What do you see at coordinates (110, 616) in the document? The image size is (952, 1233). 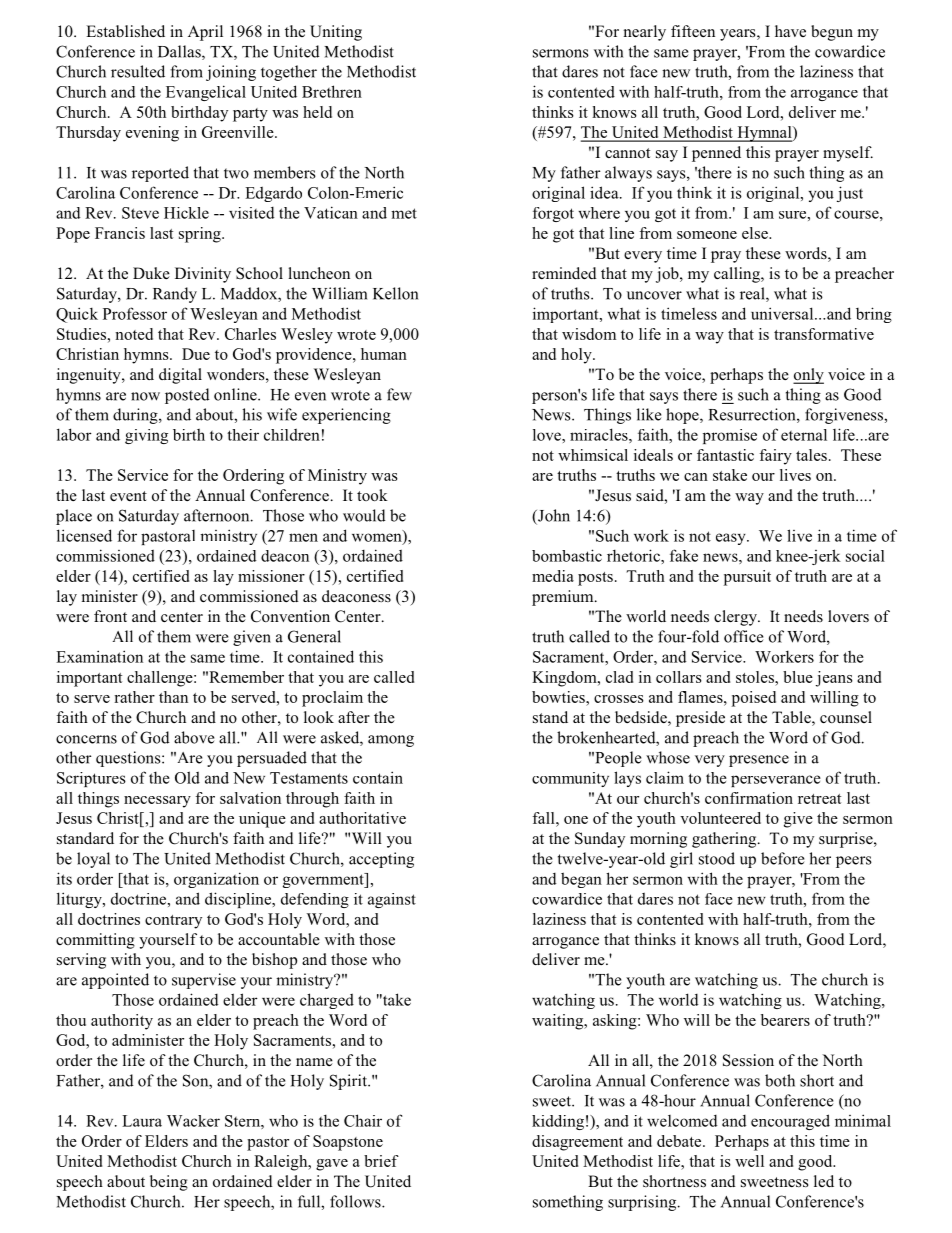 I see `front` at bounding box center [110, 616].
